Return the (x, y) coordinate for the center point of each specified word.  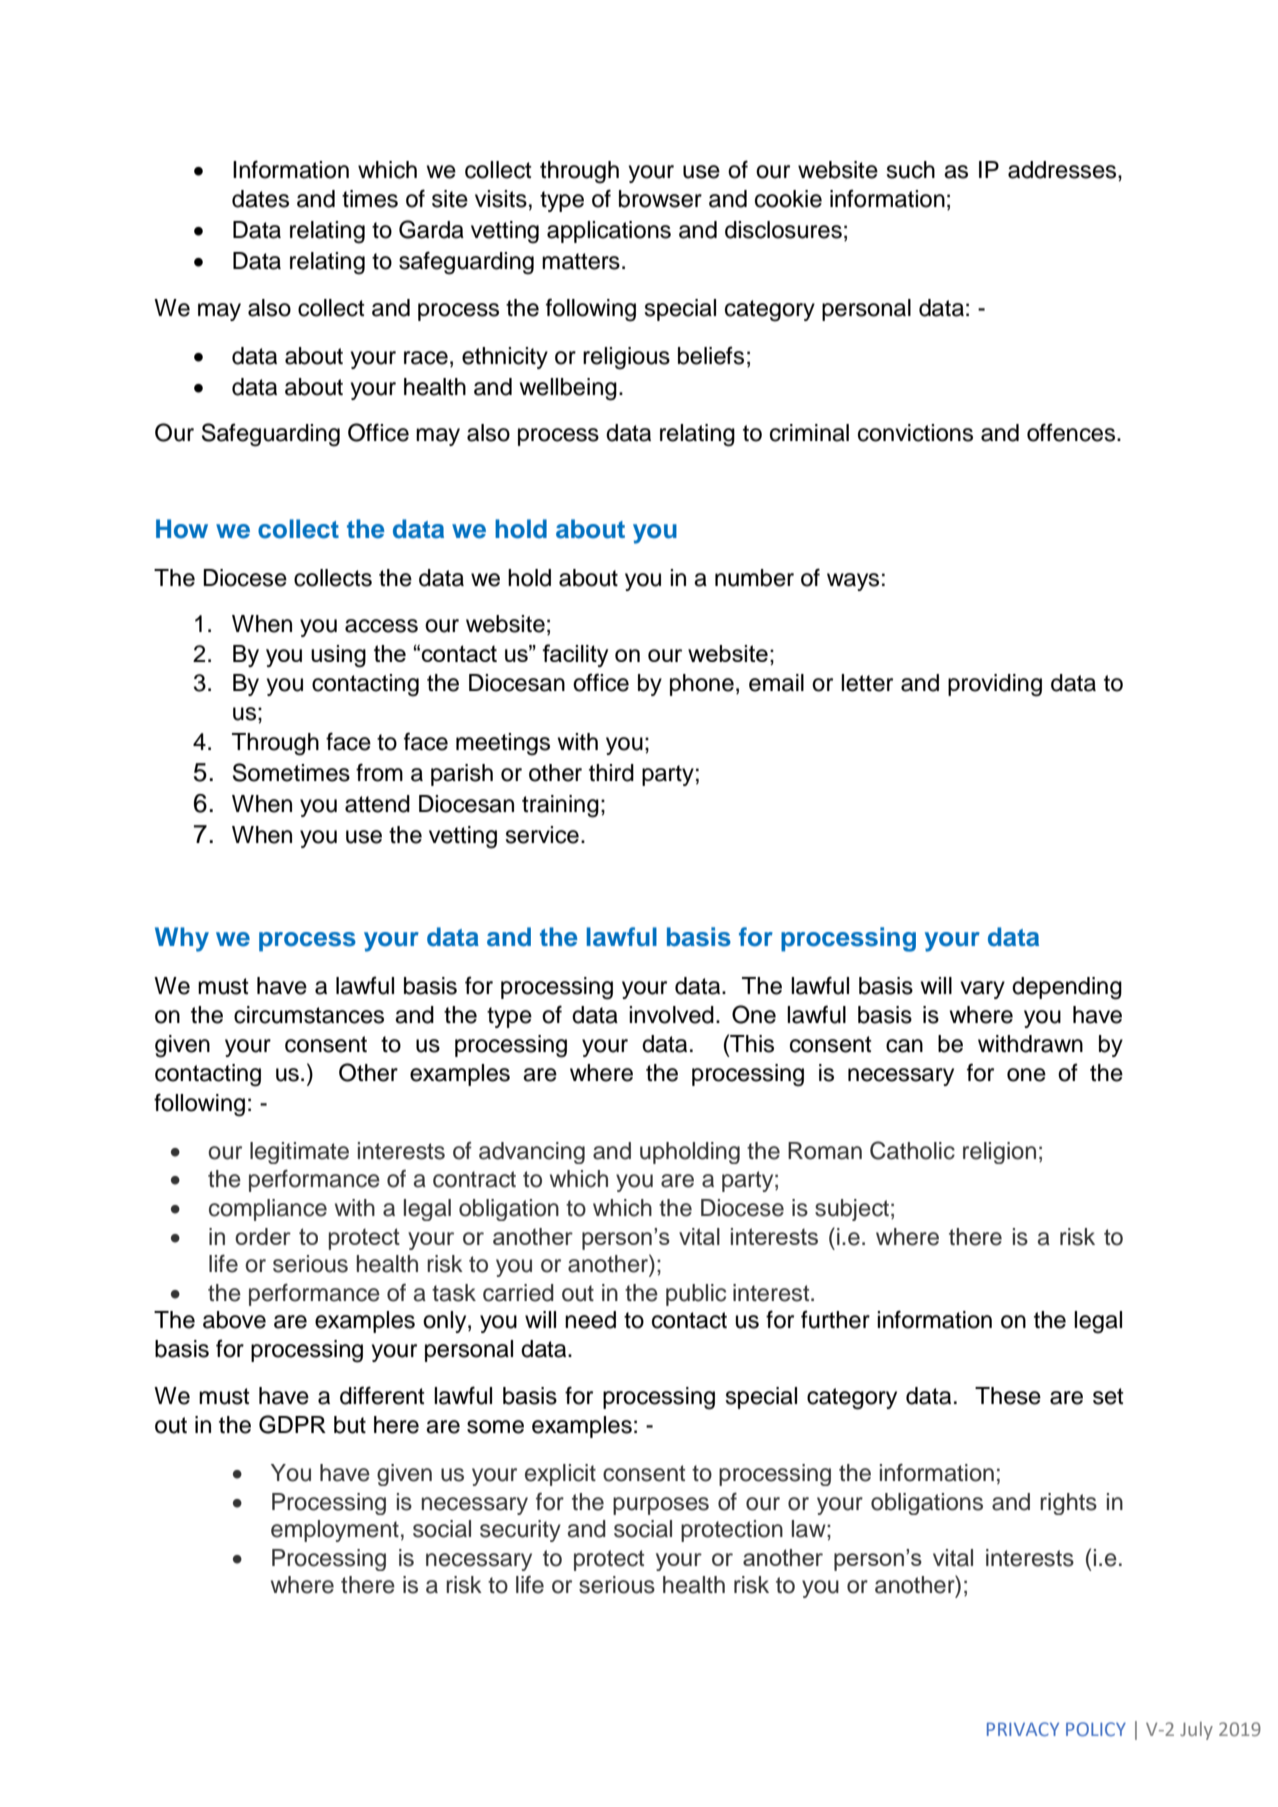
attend (377, 804)
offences (1072, 432)
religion (999, 1153)
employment (335, 1531)
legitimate (299, 1153)
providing (995, 685)
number (754, 578)
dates (260, 199)
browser (660, 199)
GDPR (292, 1424)
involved (671, 1015)
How (182, 529)
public (696, 1295)
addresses (1063, 170)
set (1108, 1396)
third (611, 773)
